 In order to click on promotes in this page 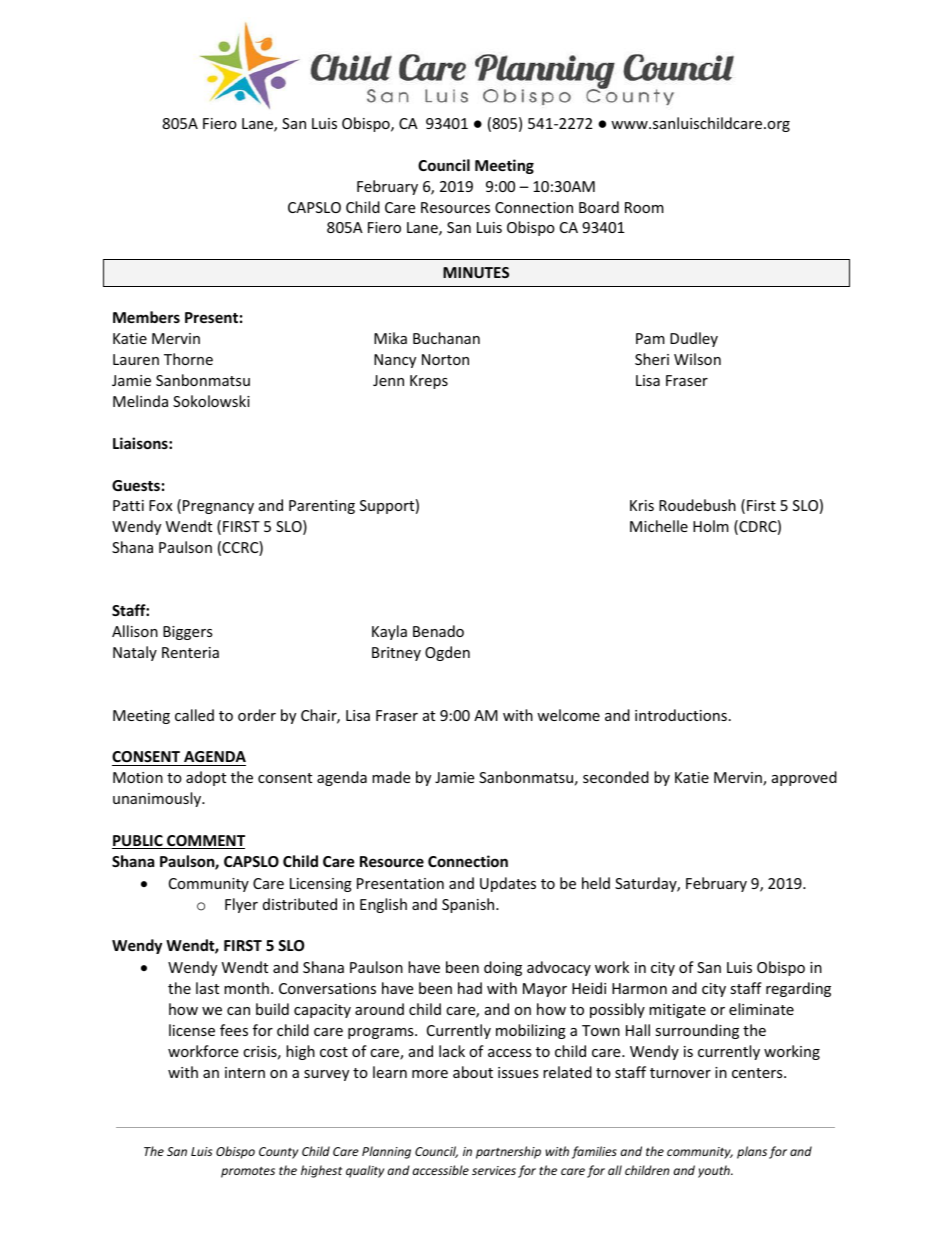, I will do `click(248, 1172)`.
